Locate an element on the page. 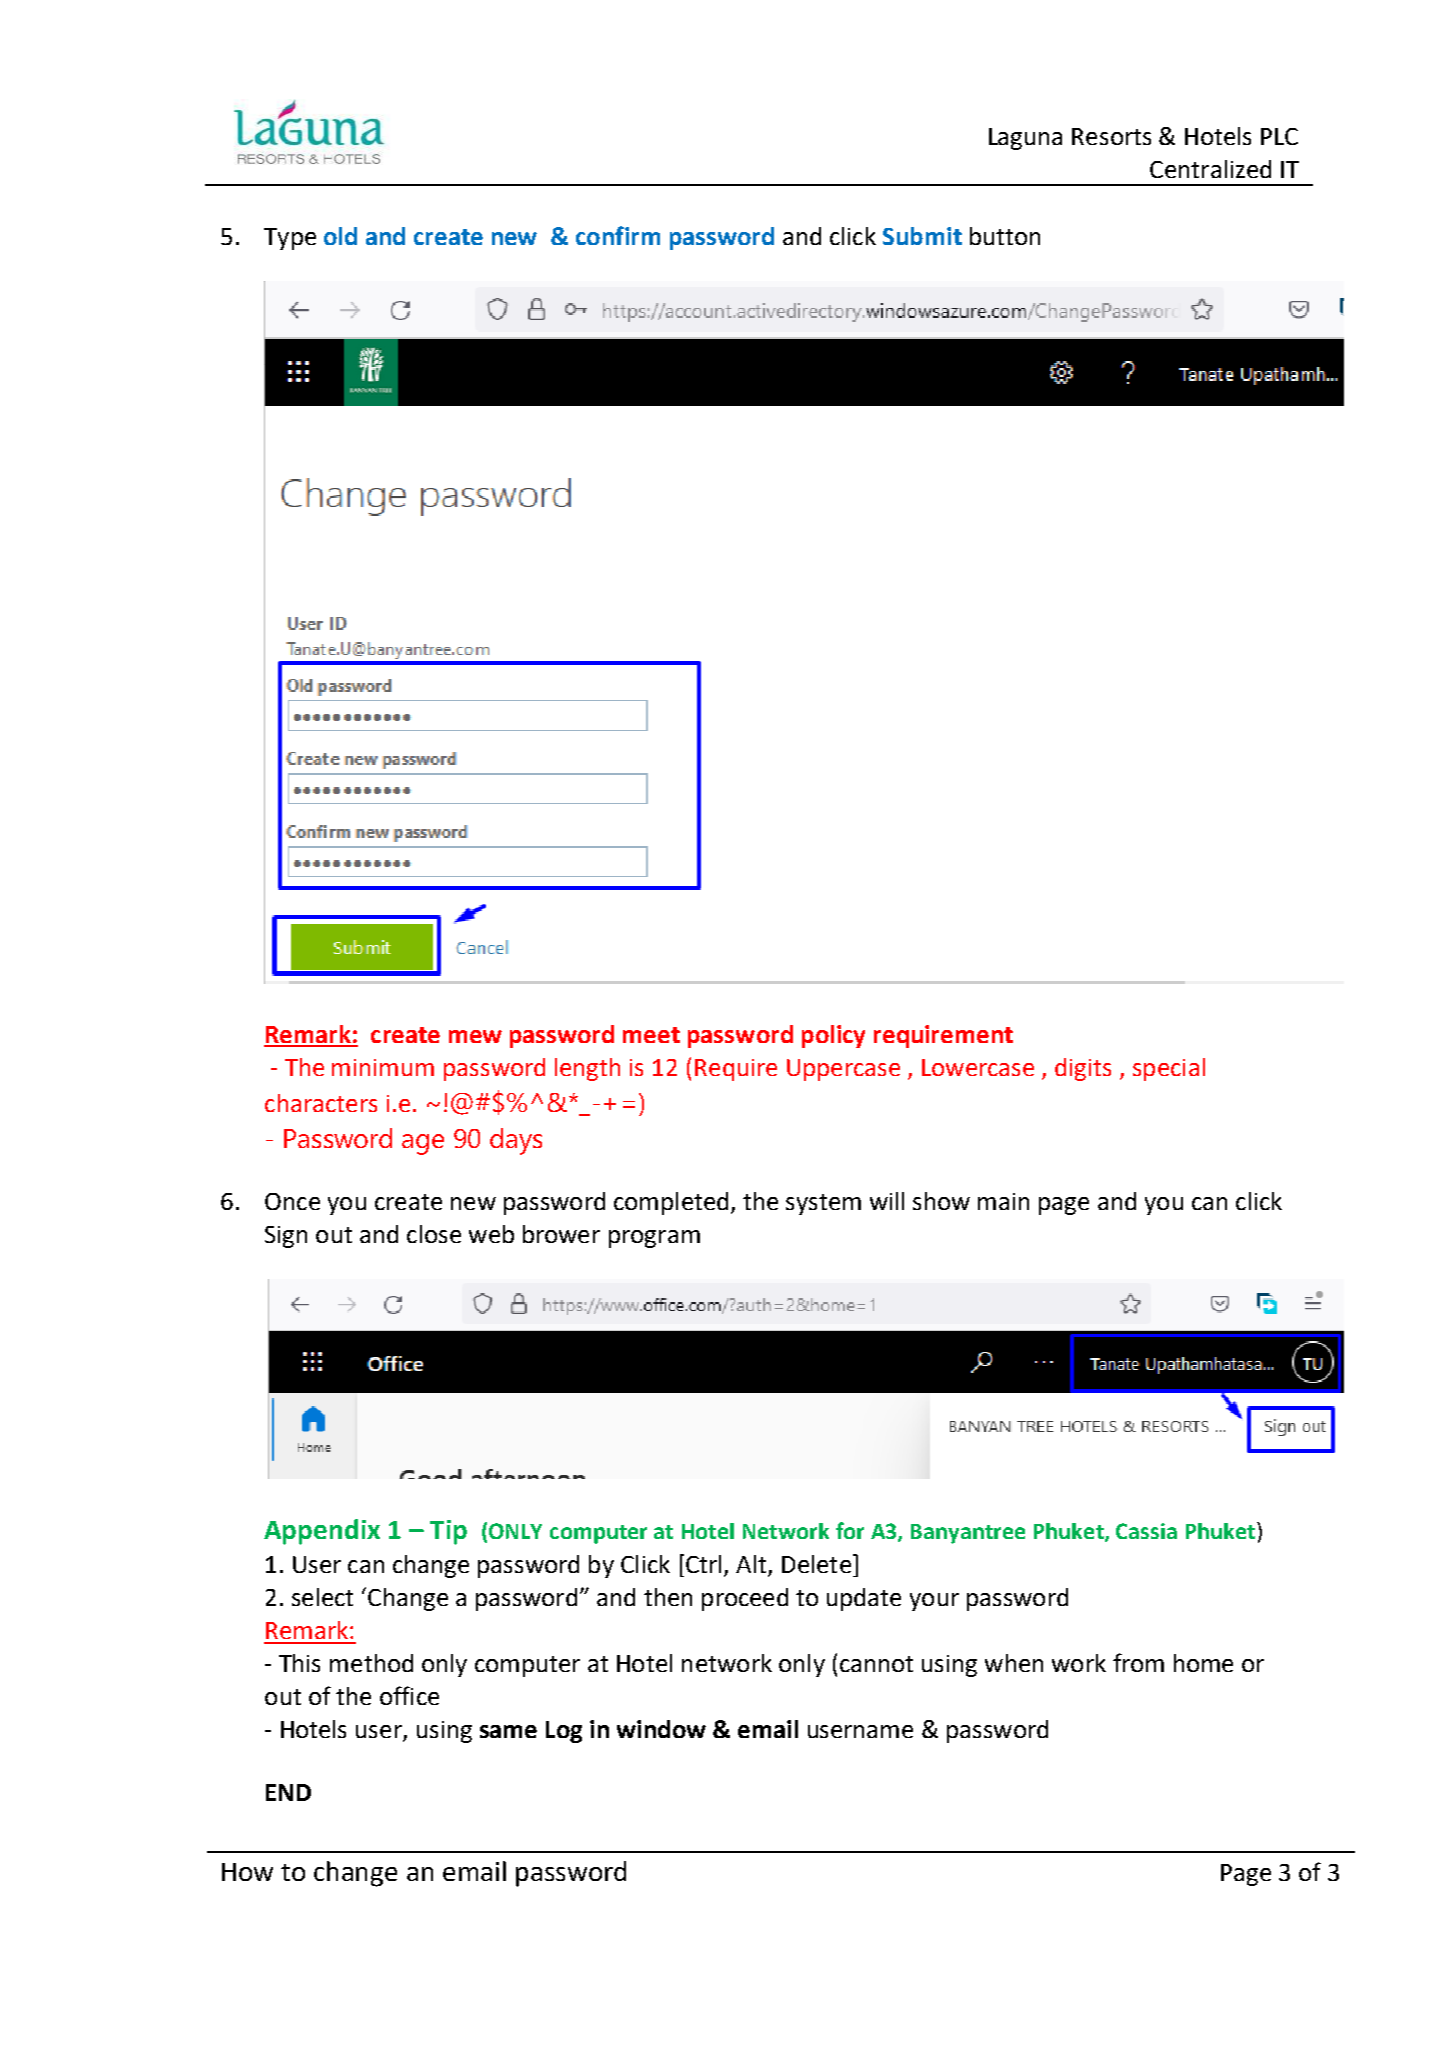 Image resolution: width=1456 pixels, height=2059 pixels. Centralized is located at coordinates (1210, 169).
